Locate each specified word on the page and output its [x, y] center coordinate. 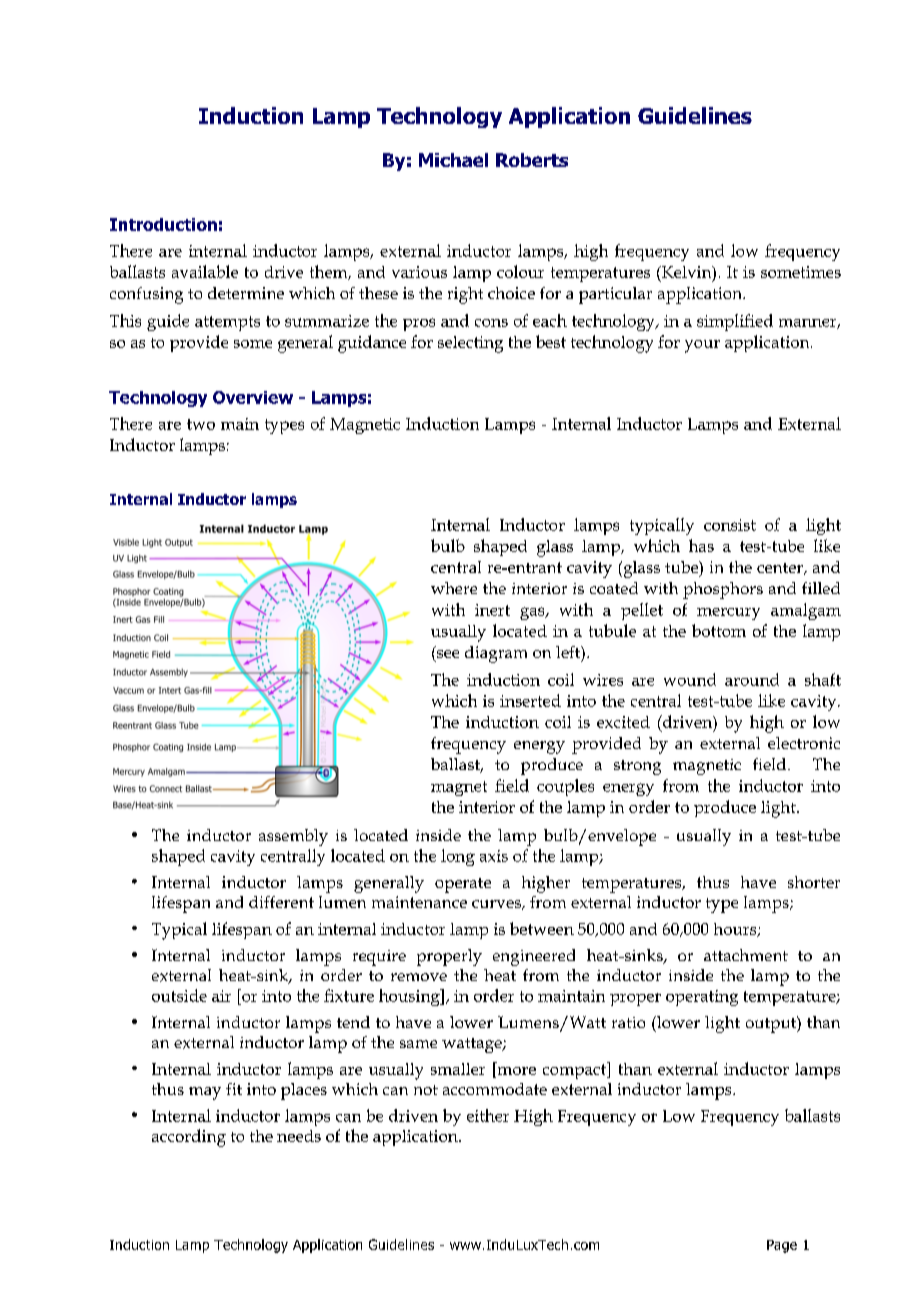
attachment [746, 955]
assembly [293, 837]
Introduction [163, 224]
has [701, 545]
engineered [534, 957]
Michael [453, 160]
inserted [530, 700]
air [221, 996]
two [201, 424]
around [752, 679]
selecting [470, 344]
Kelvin [686, 273]
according [189, 1138]
